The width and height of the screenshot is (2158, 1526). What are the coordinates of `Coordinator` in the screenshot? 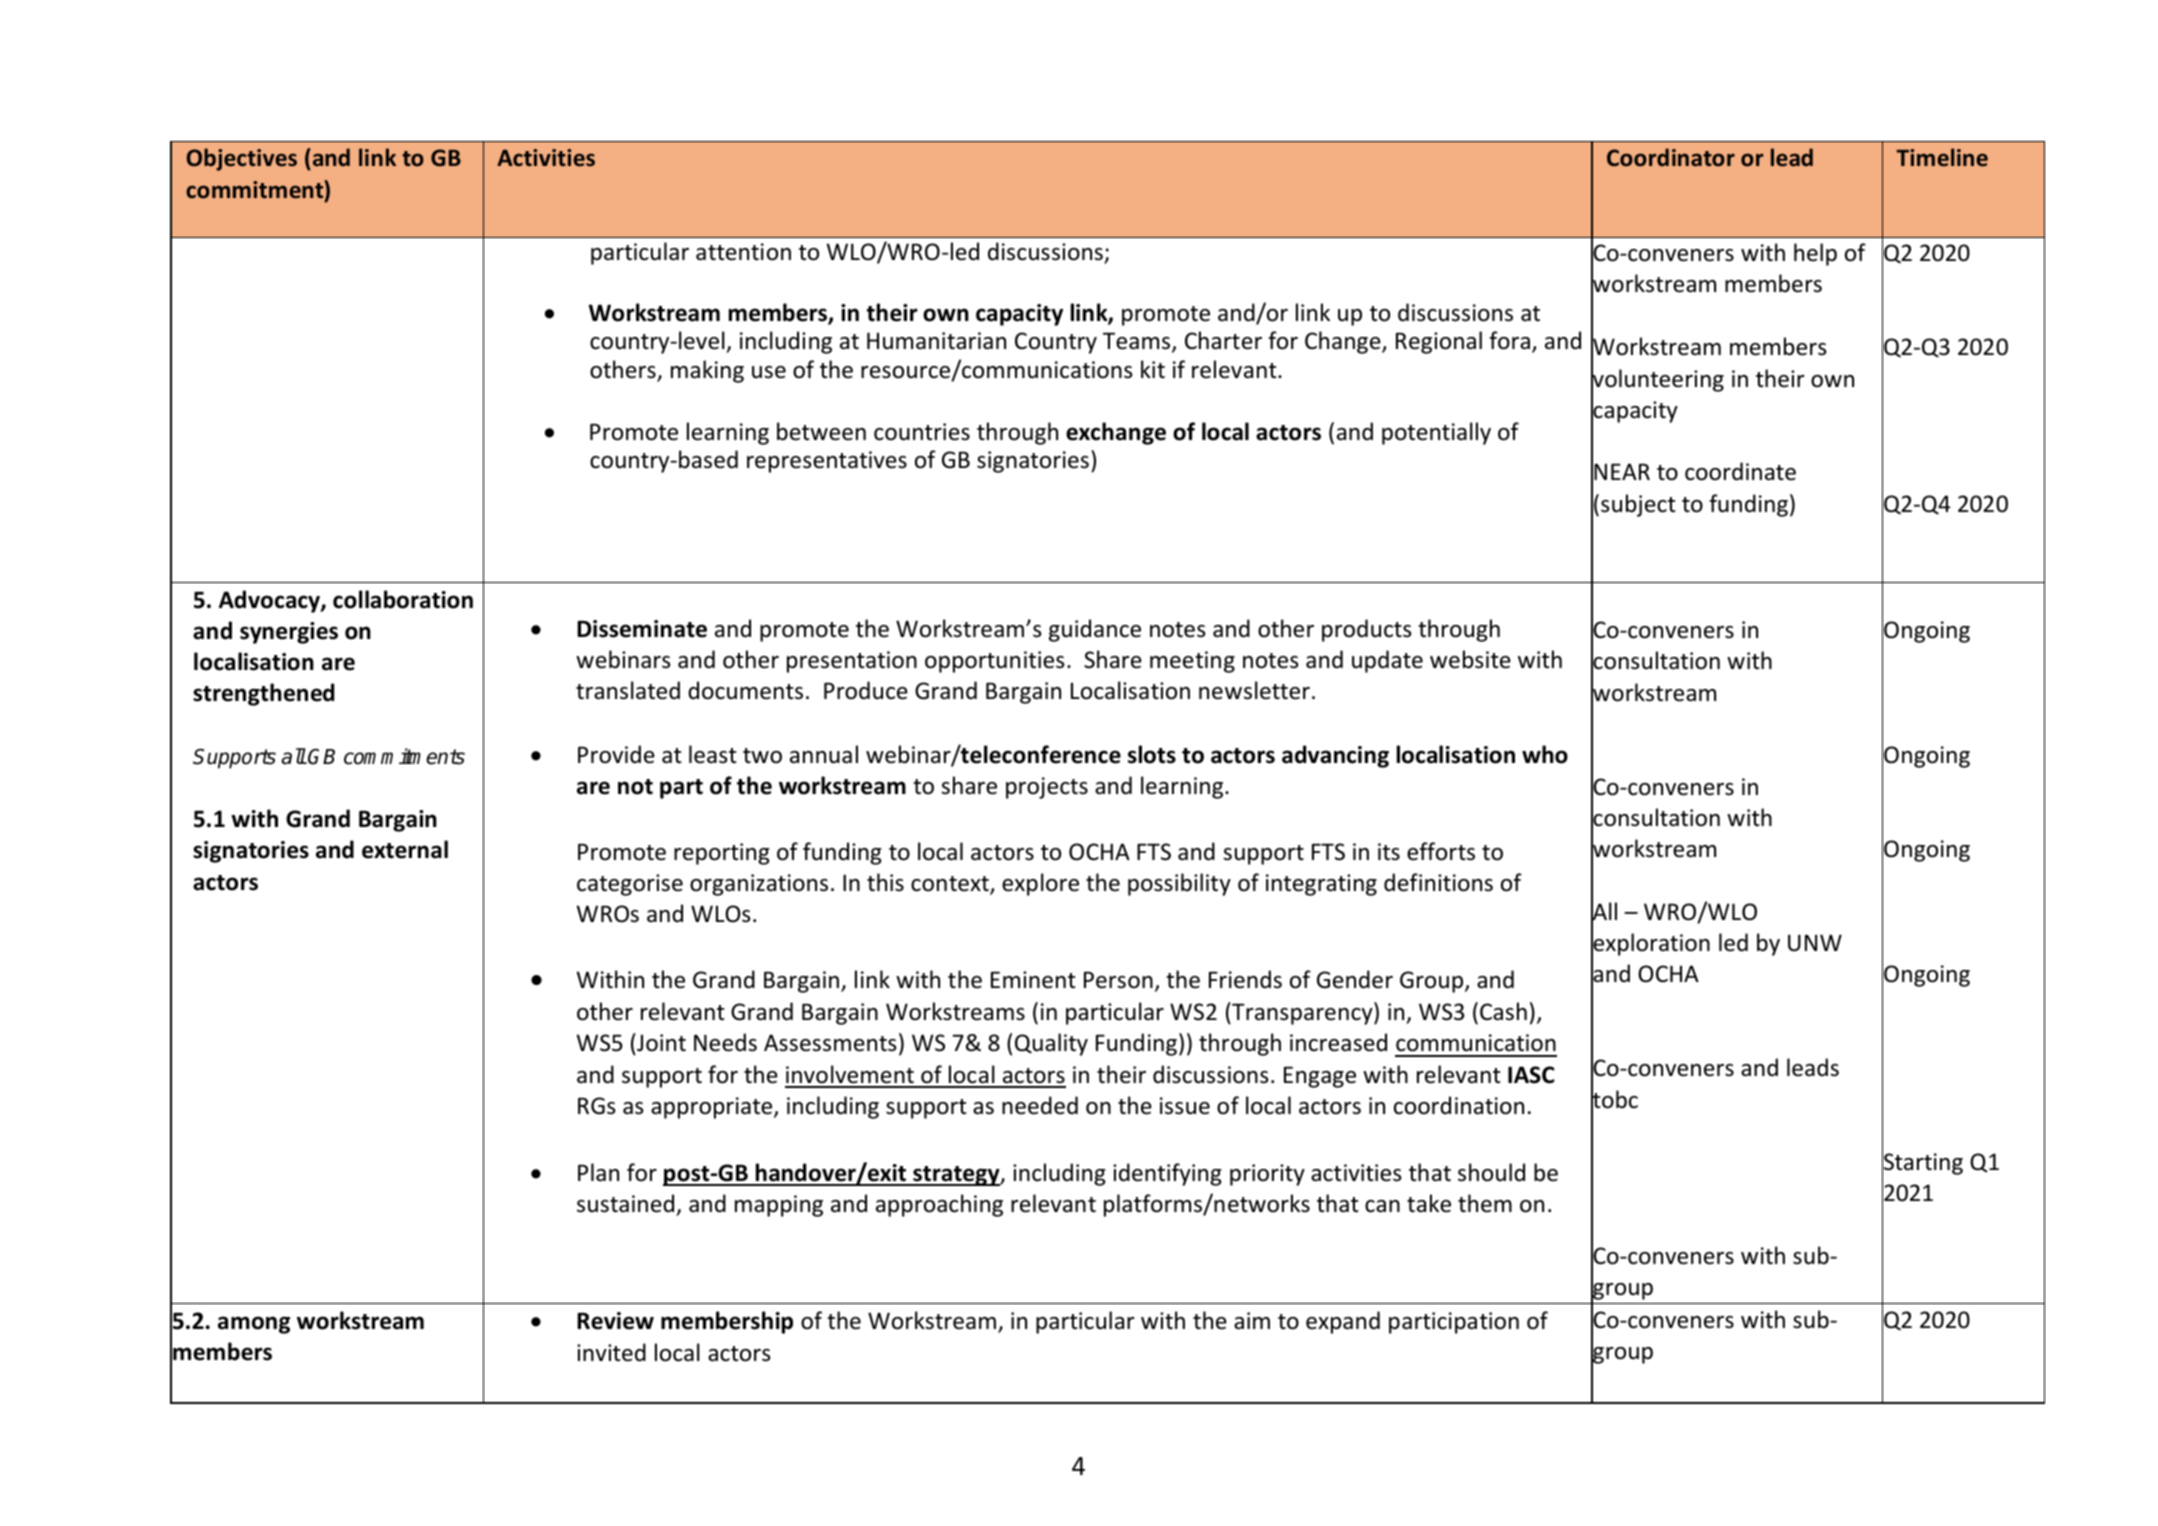 It's located at (1671, 157).
